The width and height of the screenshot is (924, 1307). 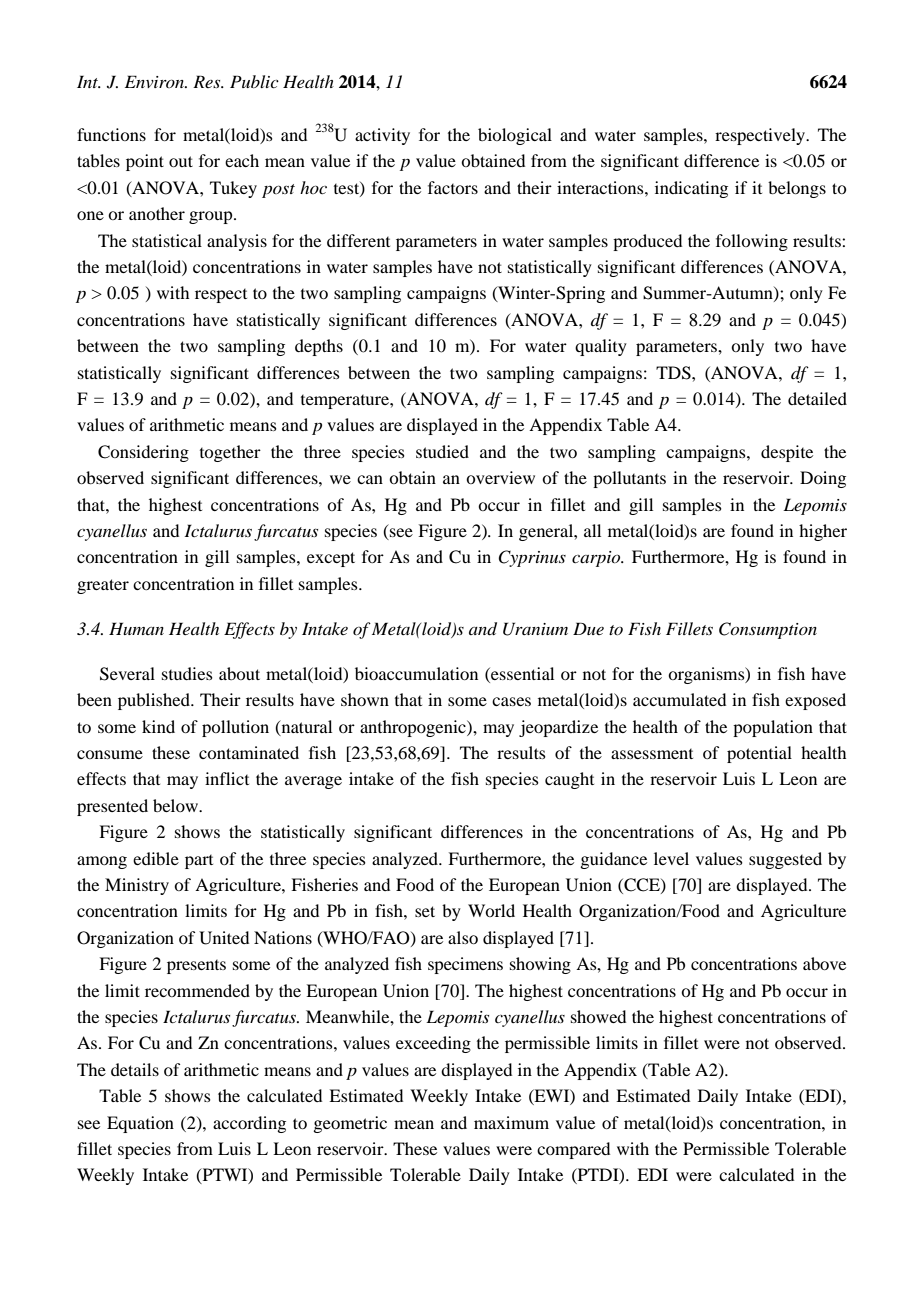 I want to click on indicating, so click(x=691, y=189).
